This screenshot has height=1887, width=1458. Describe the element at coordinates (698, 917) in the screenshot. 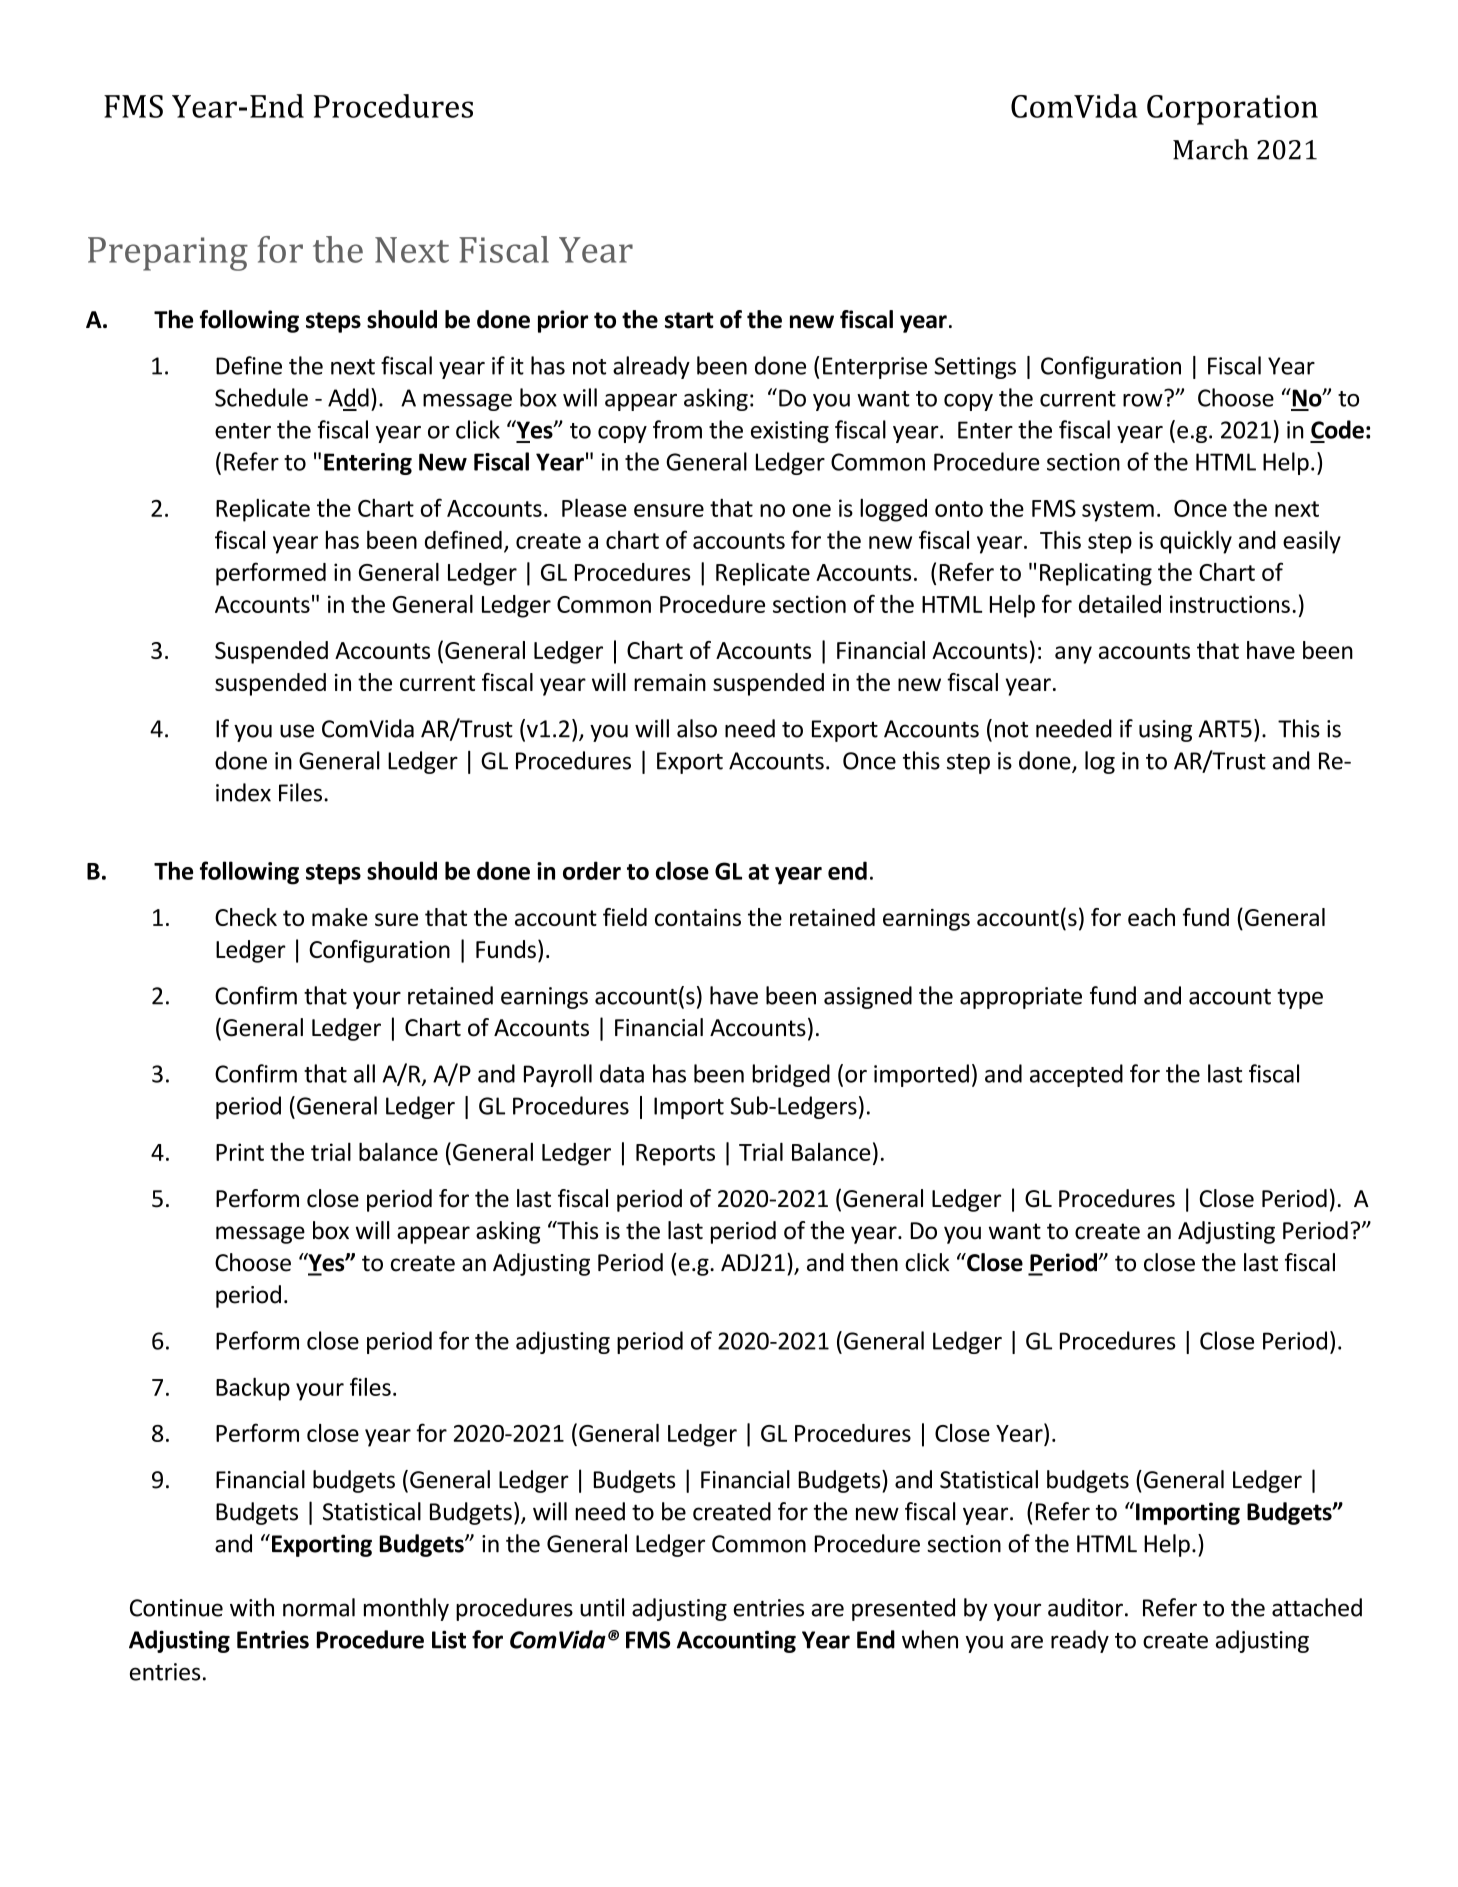

I see `contains` at that location.
